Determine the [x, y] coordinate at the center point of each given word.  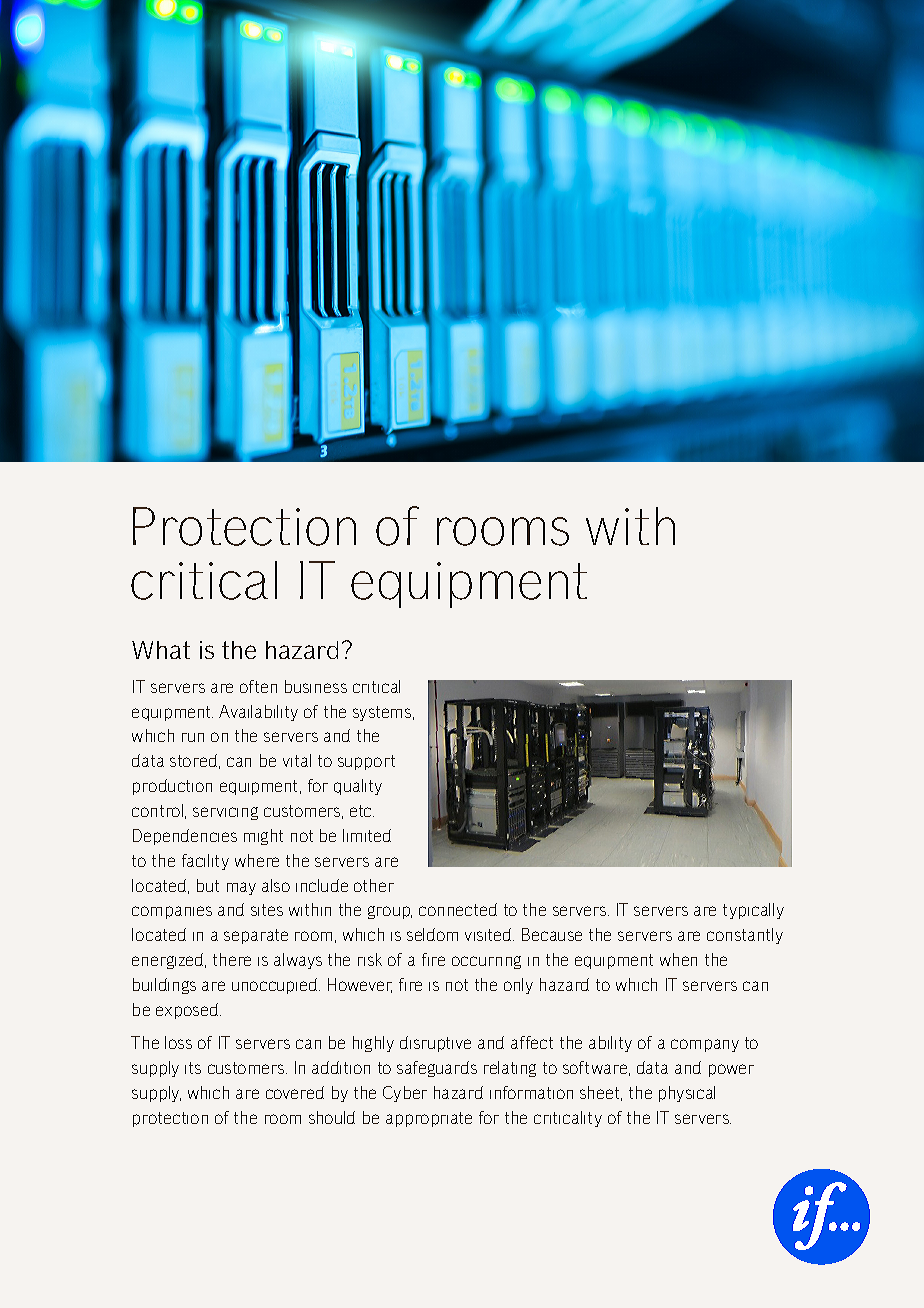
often [258, 686]
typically [753, 911]
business [316, 686]
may [241, 888]
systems [383, 713]
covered [295, 1092]
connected [458, 909]
